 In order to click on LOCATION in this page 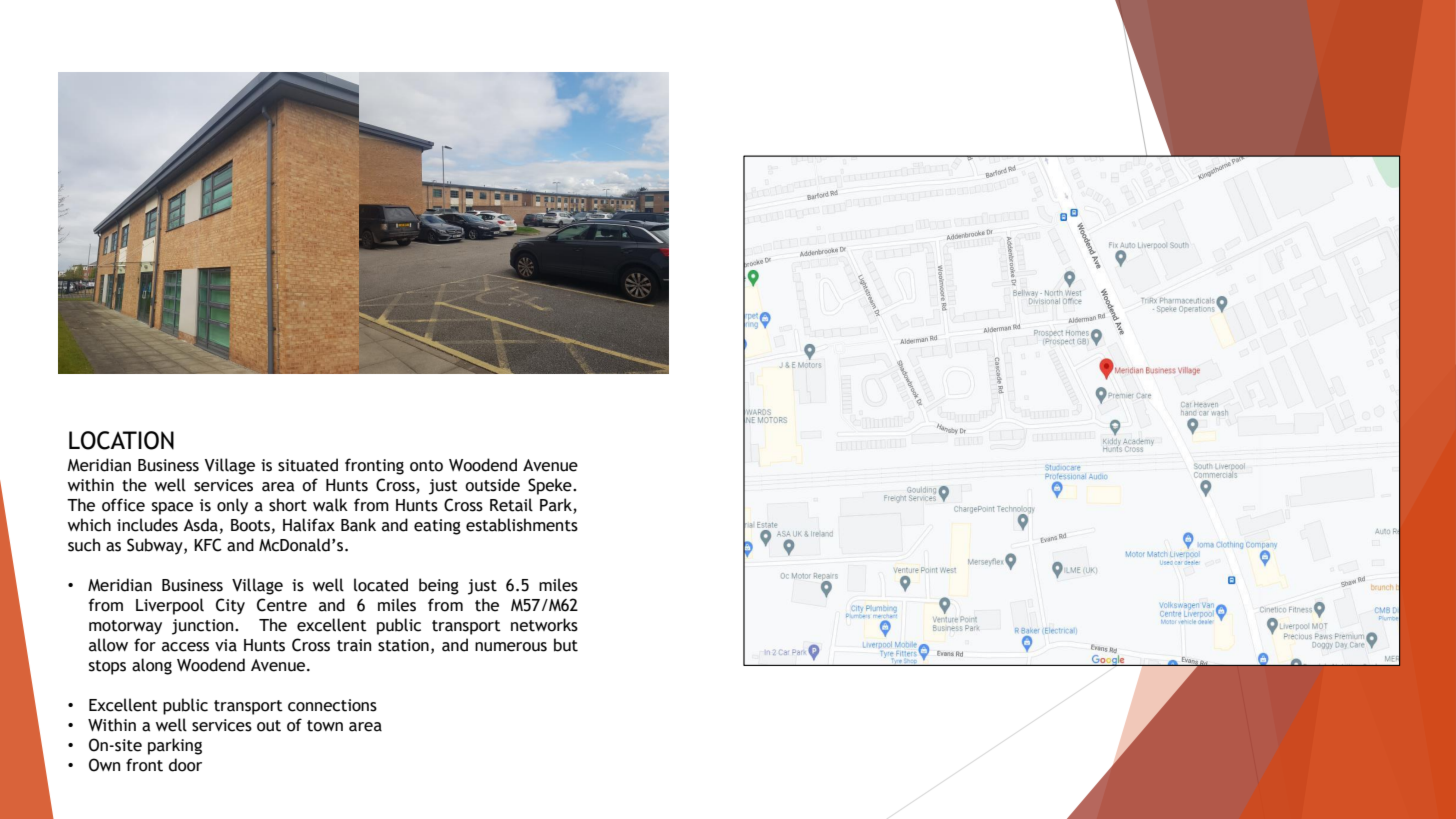, I will do `click(121, 440)`.
